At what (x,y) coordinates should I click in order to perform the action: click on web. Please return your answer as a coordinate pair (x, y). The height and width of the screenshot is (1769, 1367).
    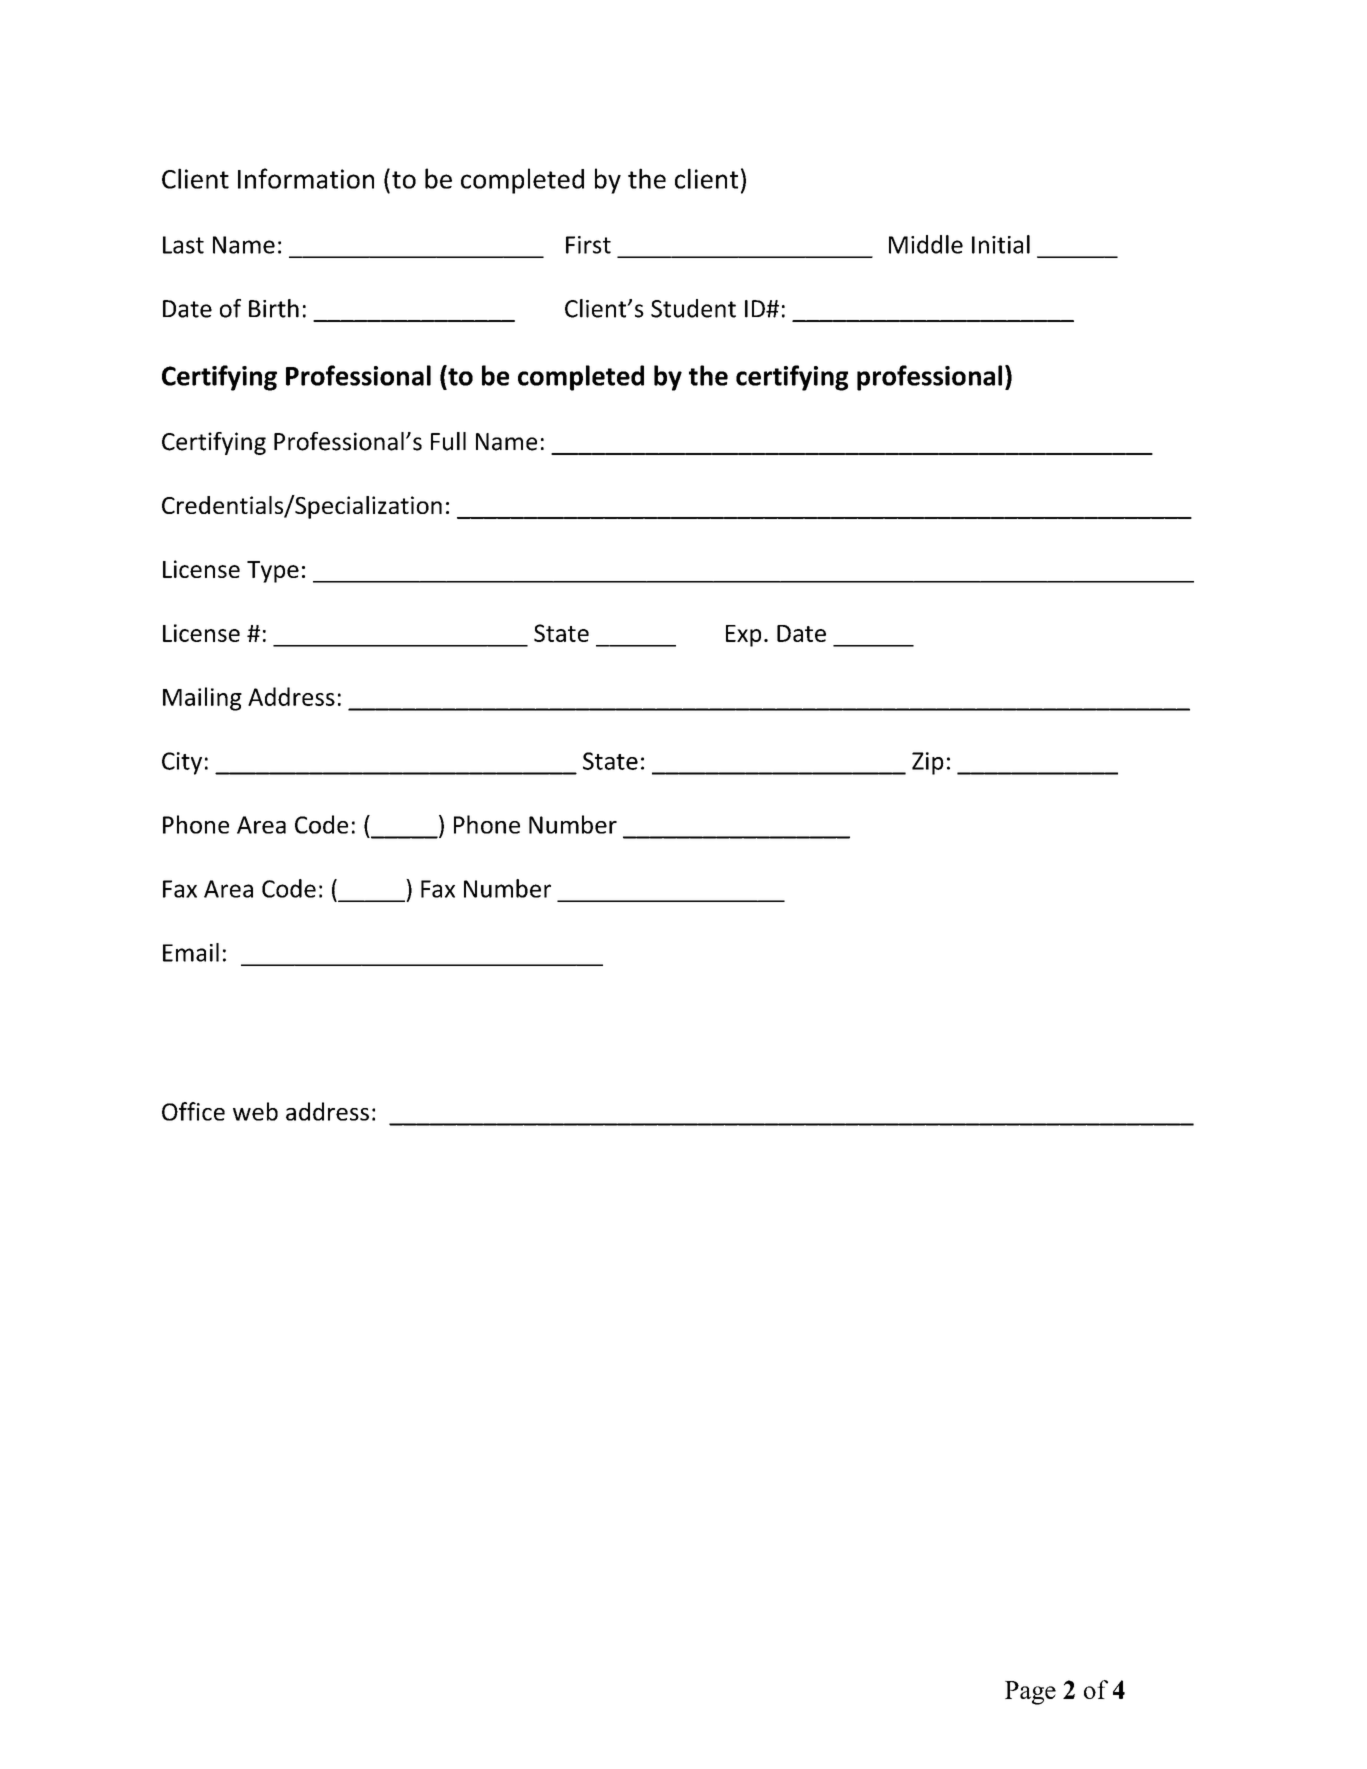
    Looking at the image, I should click on (255, 1111).
